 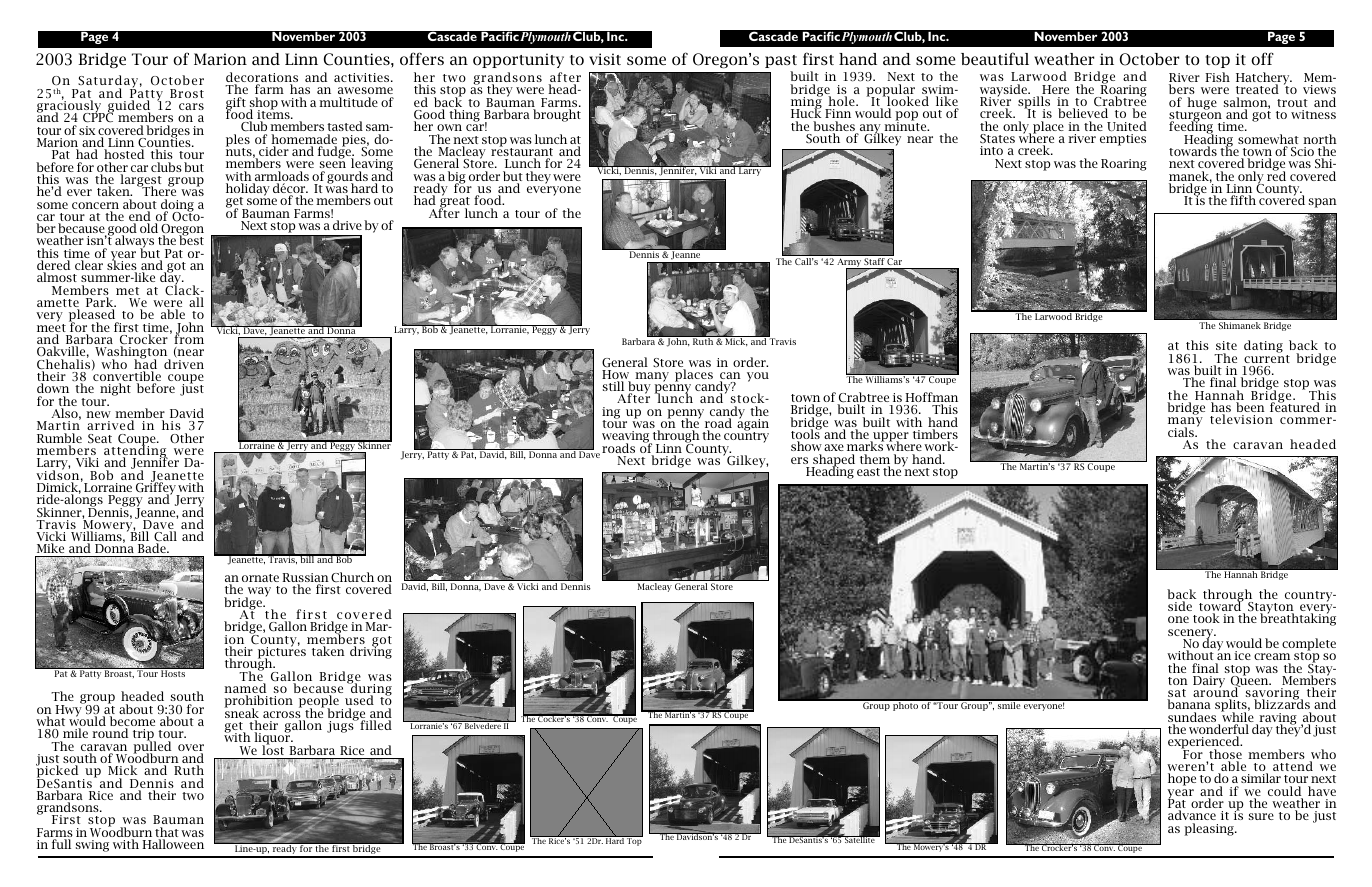 I want to click on Halloween, so click(x=173, y=844).
